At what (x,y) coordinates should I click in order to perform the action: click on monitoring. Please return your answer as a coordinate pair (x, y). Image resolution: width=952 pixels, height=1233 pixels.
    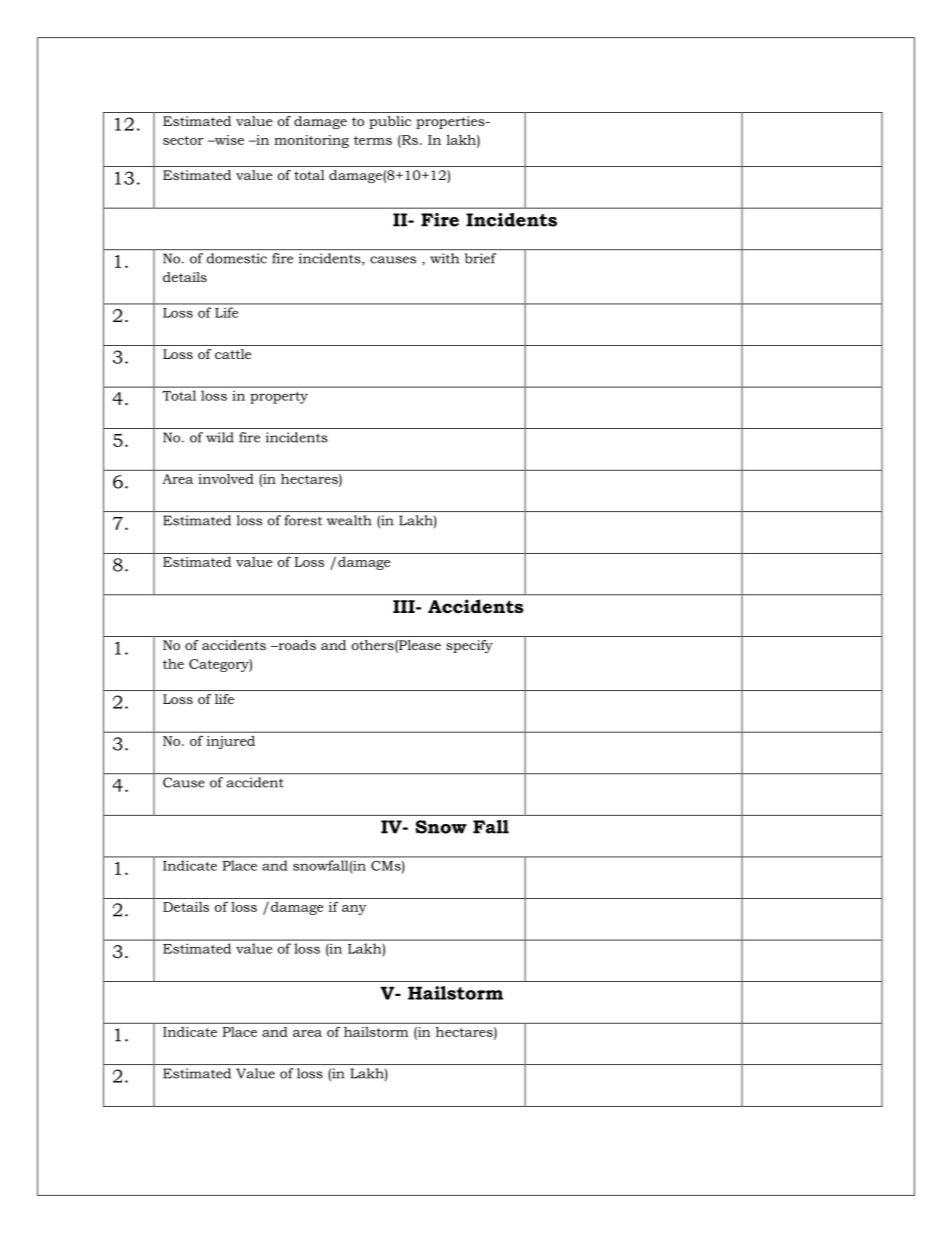
    Looking at the image, I should click on (311, 141).
